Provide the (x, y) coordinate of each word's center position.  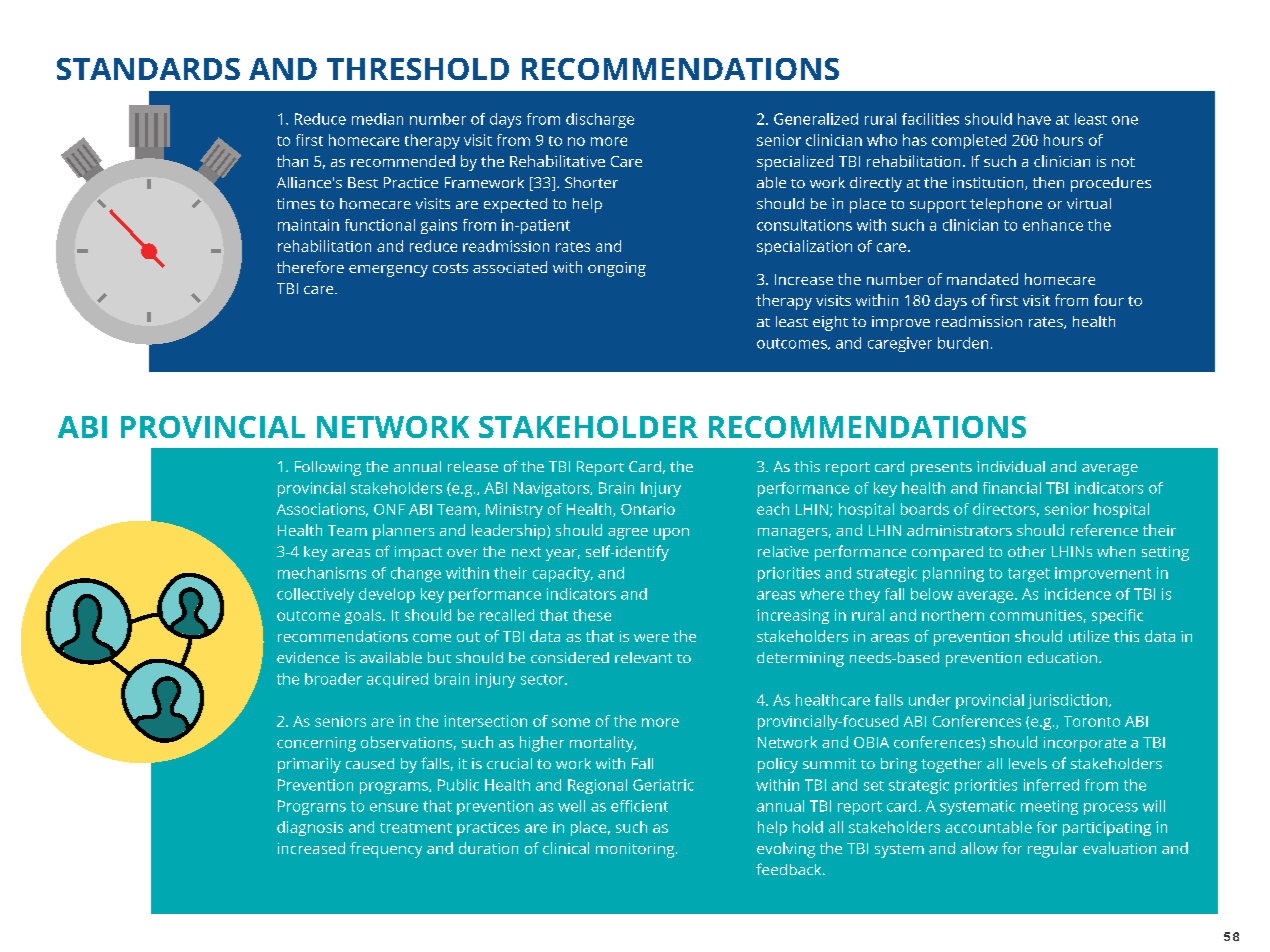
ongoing (617, 269)
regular (1053, 850)
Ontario (648, 509)
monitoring (636, 850)
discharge (600, 120)
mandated (982, 279)
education (1064, 657)
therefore (310, 267)
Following (328, 468)
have (1034, 119)
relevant (643, 657)
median (377, 119)
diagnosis (310, 828)
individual (1011, 466)
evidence (308, 657)
